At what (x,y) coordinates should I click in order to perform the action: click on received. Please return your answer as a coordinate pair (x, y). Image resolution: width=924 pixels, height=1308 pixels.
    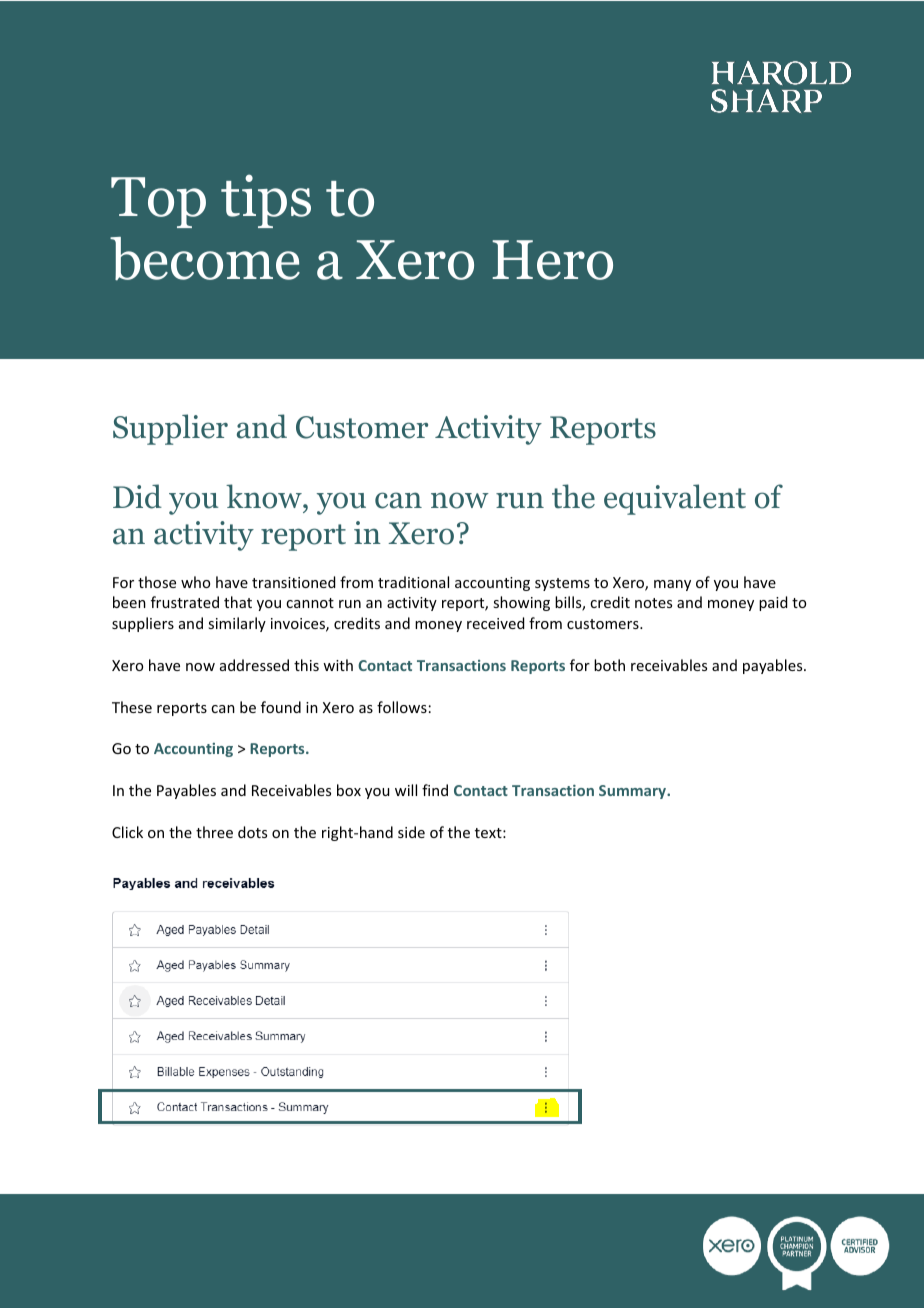
    Looking at the image, I should click on (495, 623).
